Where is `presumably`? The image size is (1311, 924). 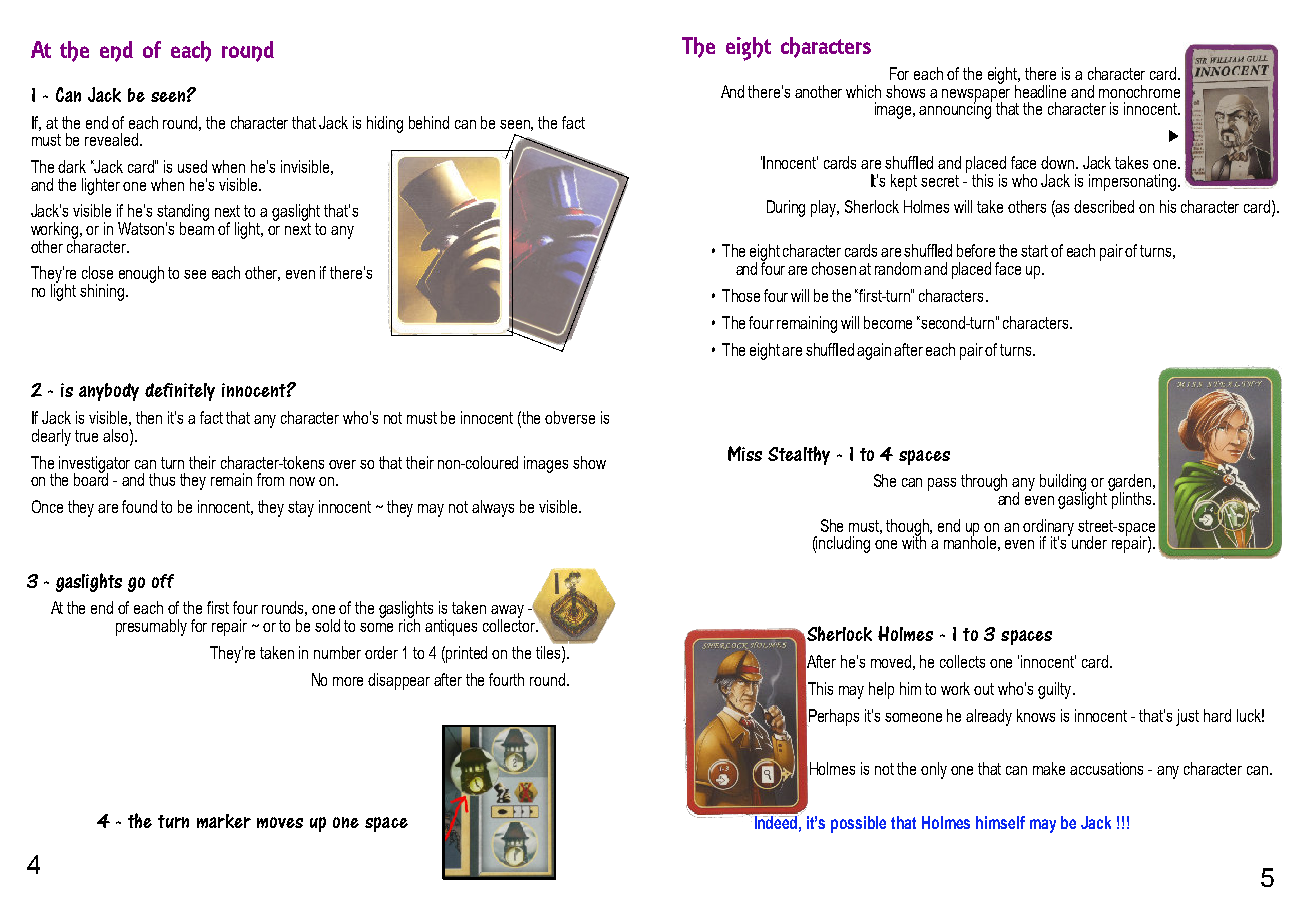 presumably is located at coordinates (151, 627).
